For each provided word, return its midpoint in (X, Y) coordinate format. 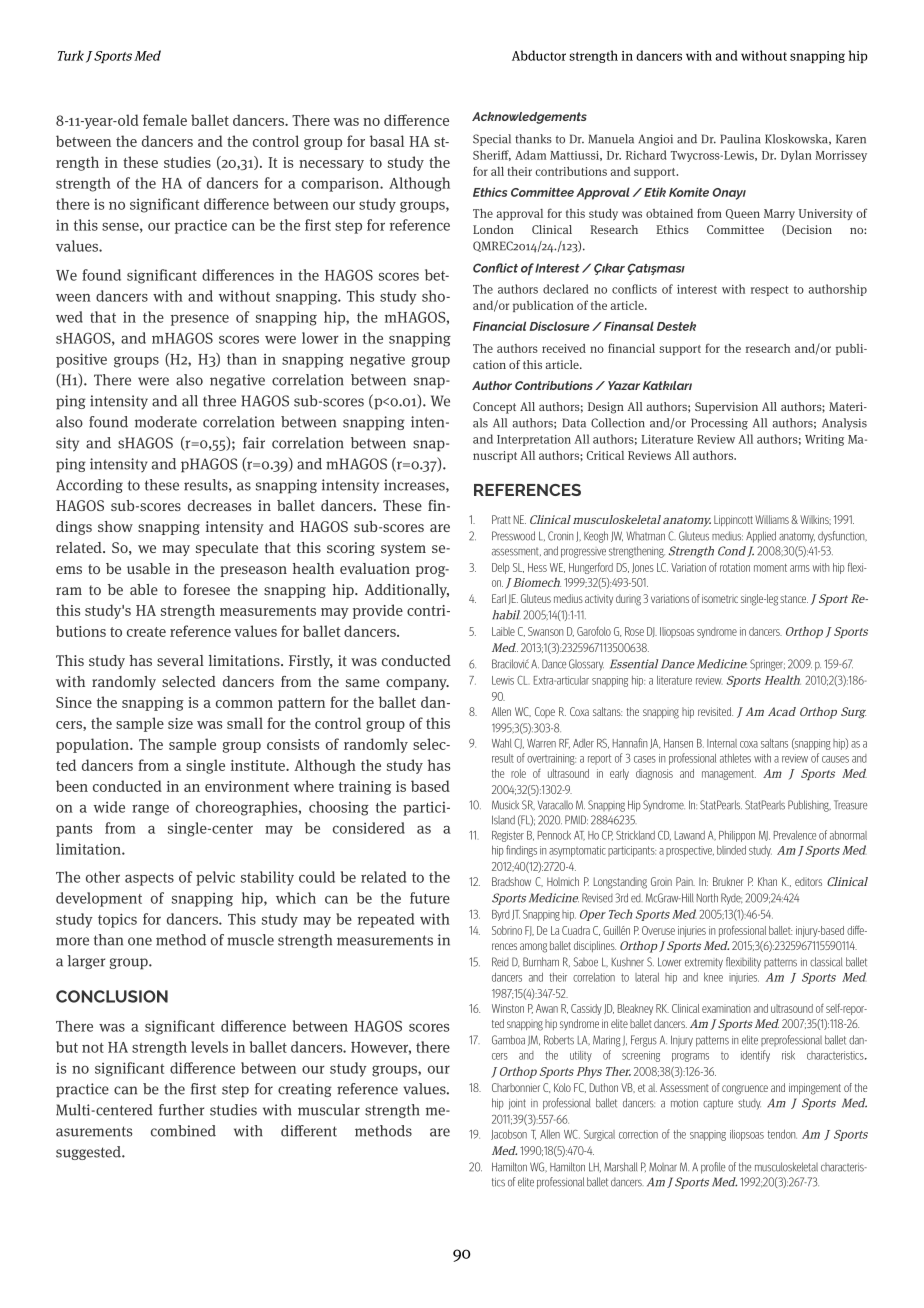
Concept (494, 408)
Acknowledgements (529, 118)
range (150, 810)
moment (770, 568)
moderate (166, 422)
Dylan (796, 156)
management (729, 775)
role (518, 773)
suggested (89, 1153)
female (165, 120)
